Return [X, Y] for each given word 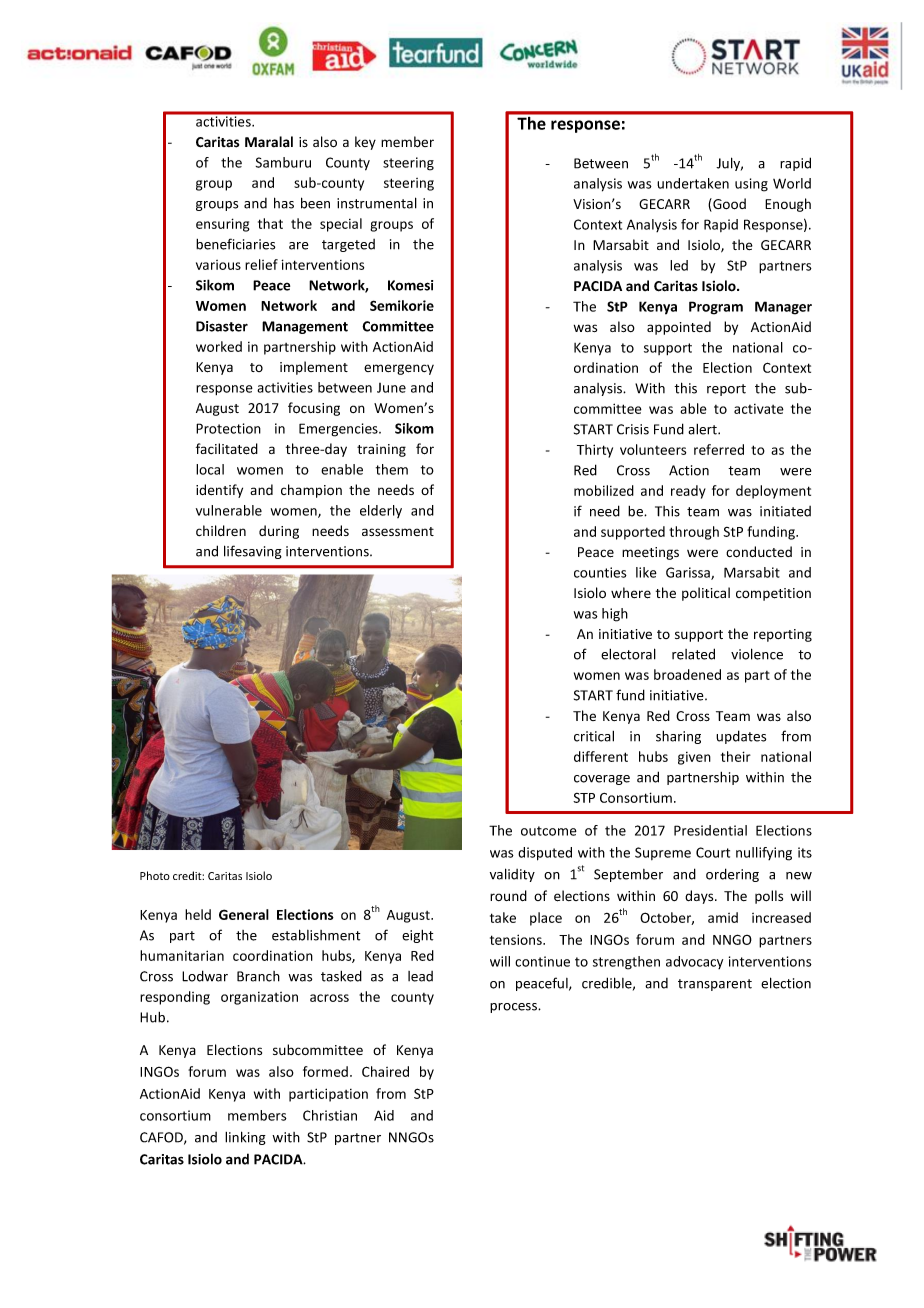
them [392, 469]
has [284, 203]
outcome [549, 831]
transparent [715, 985]
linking [245, 1138]
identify [219, 491]
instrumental [377, 203]
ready [688, 492]
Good [728, 205]
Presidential [710, 830]
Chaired [385, 1071]
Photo [155, 875]
